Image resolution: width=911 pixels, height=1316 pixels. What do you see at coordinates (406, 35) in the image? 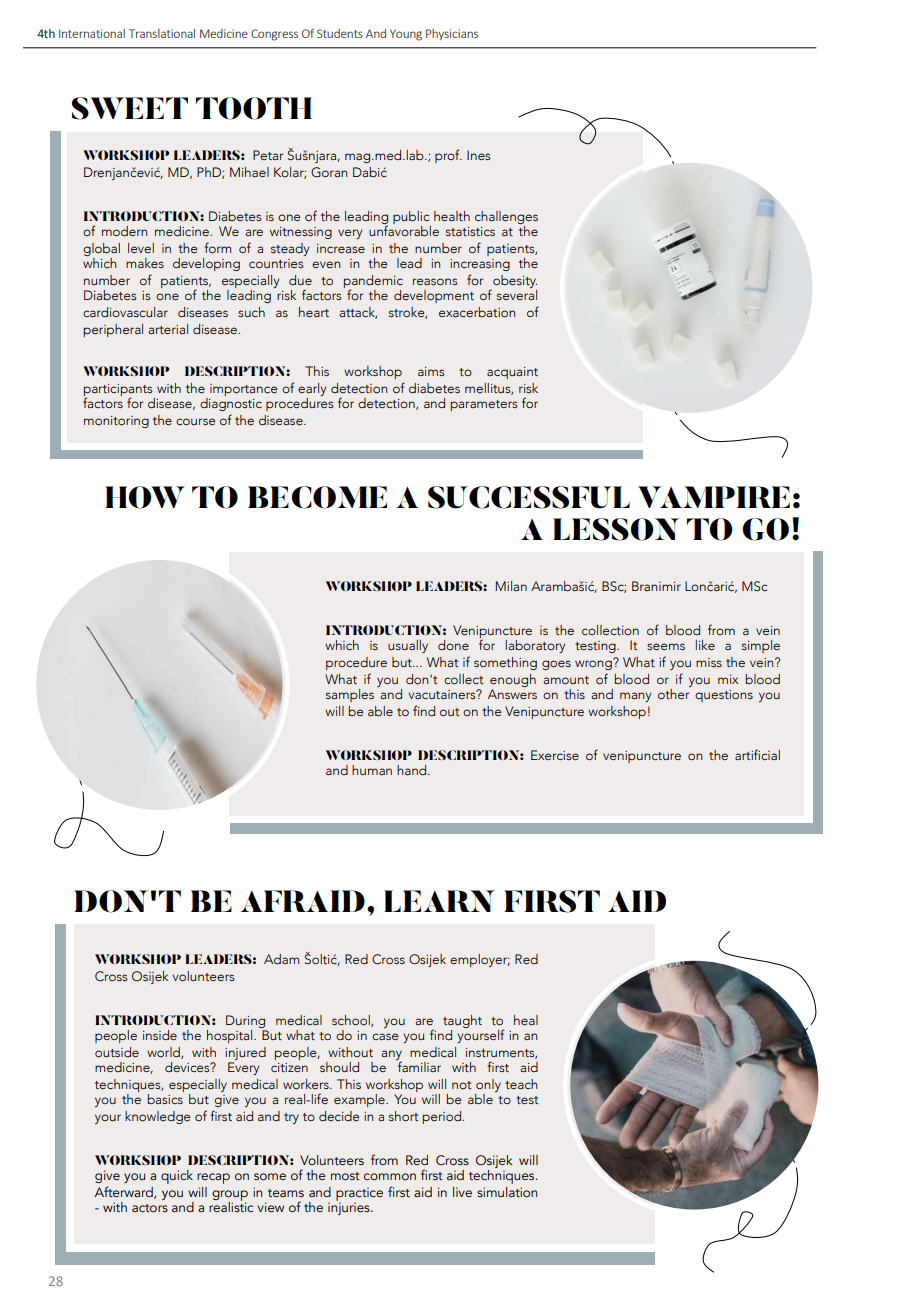
I see `Young` at bounding box center [406, 35].
